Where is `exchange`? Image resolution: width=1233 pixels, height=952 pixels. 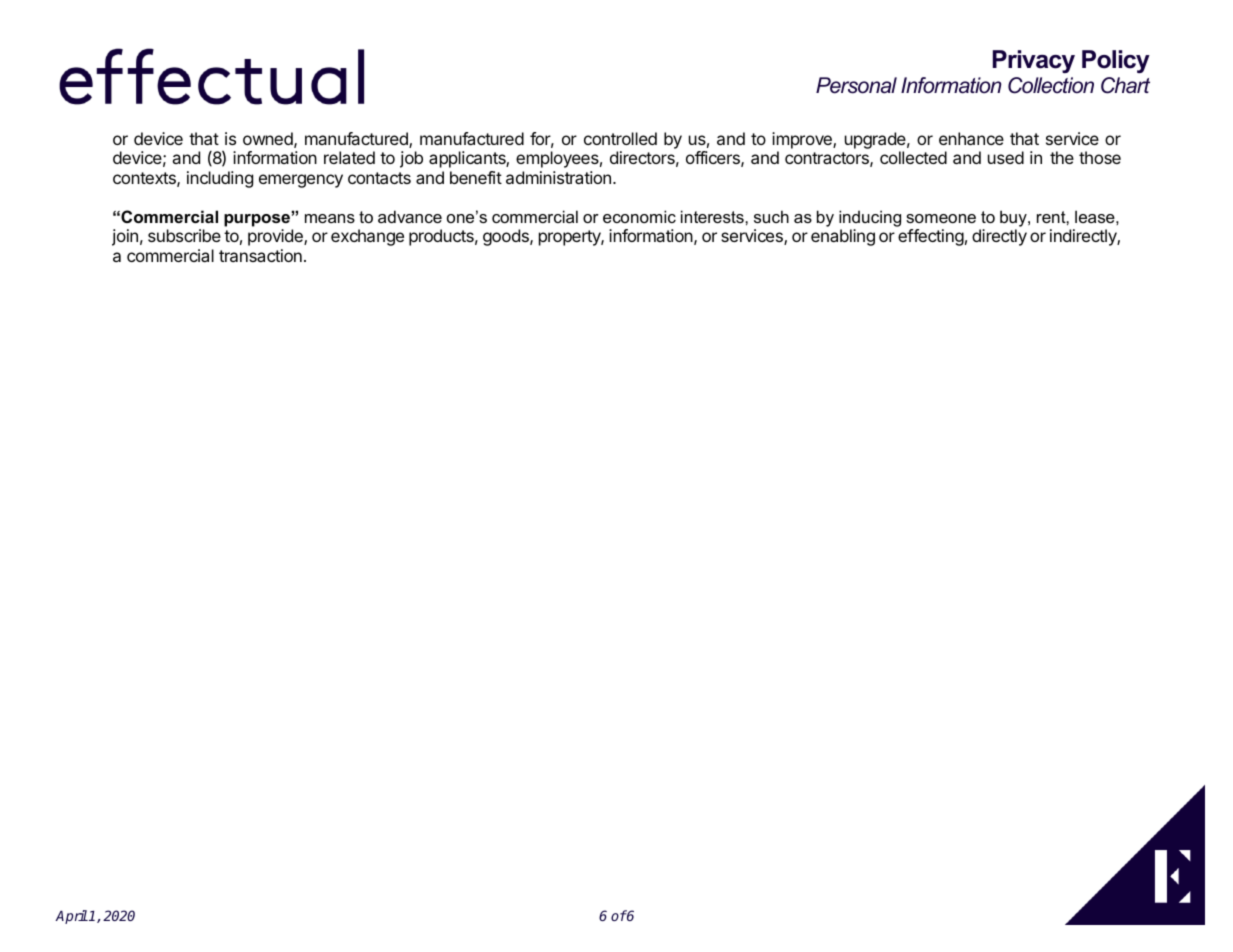
exchange is located at coordinates (367, 237).
